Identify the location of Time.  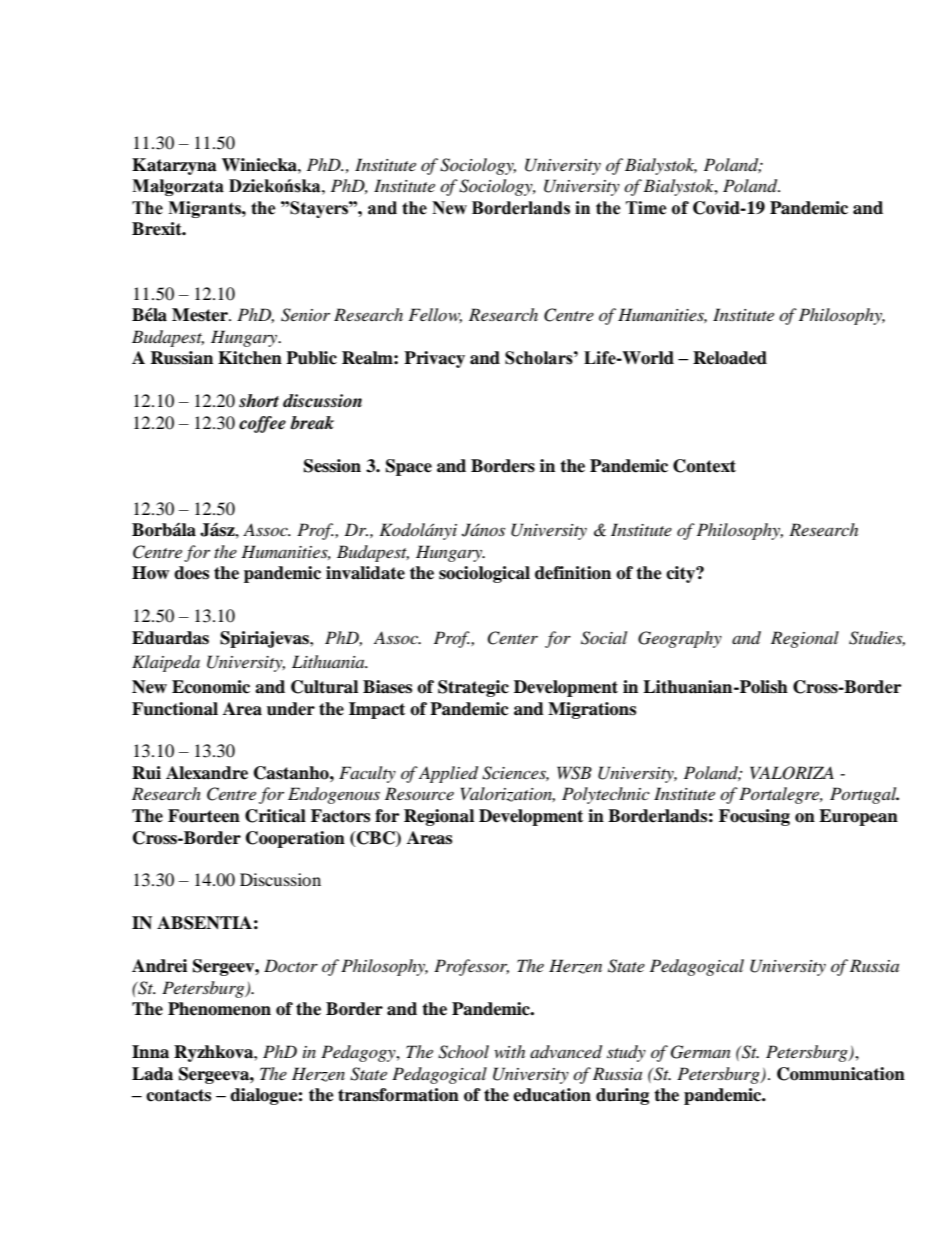
(646, 208).
